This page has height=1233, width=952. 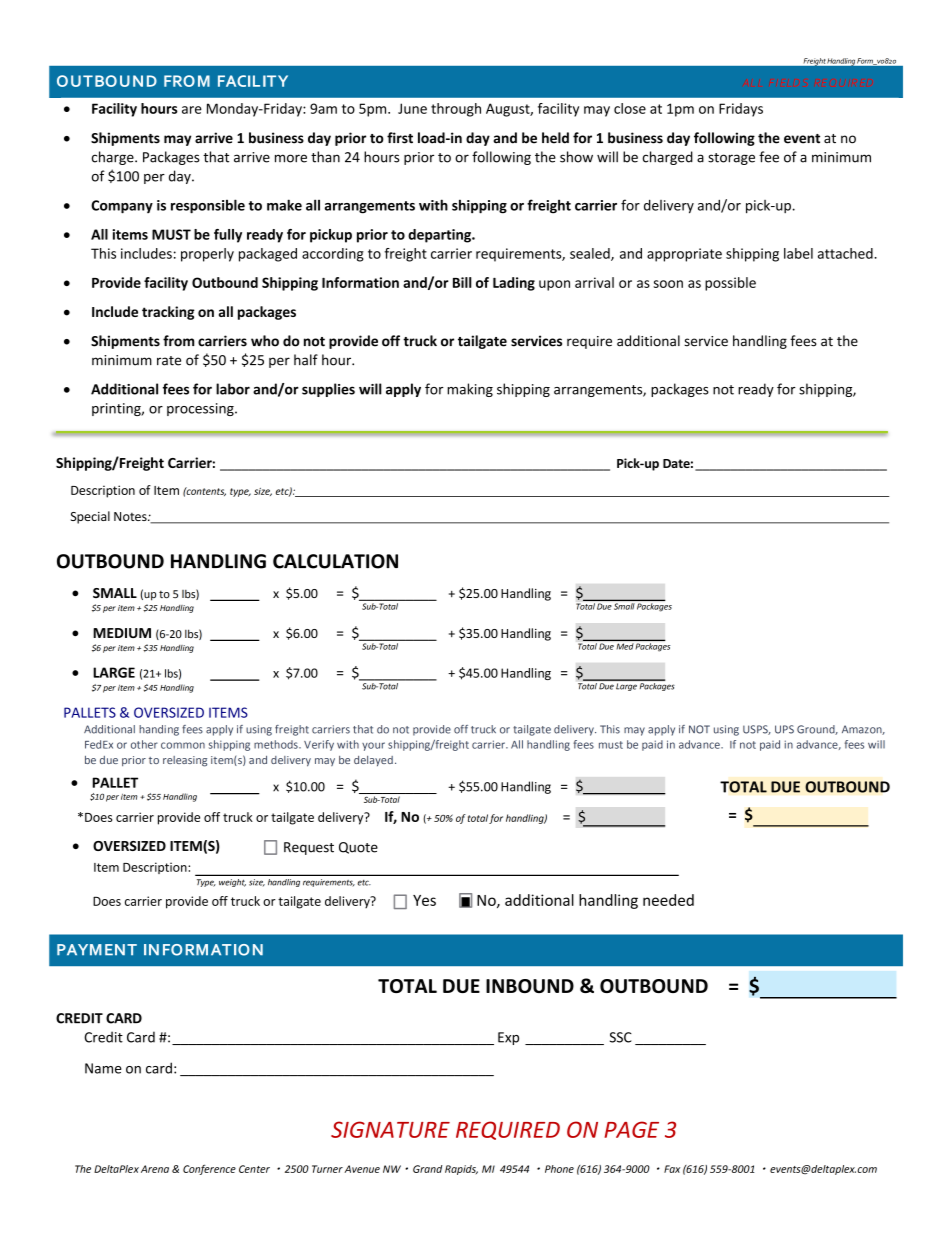 What do you see at coordinates (335, 561) in the page?
I see `CALCULATION` at bounding box center [335, 561].
